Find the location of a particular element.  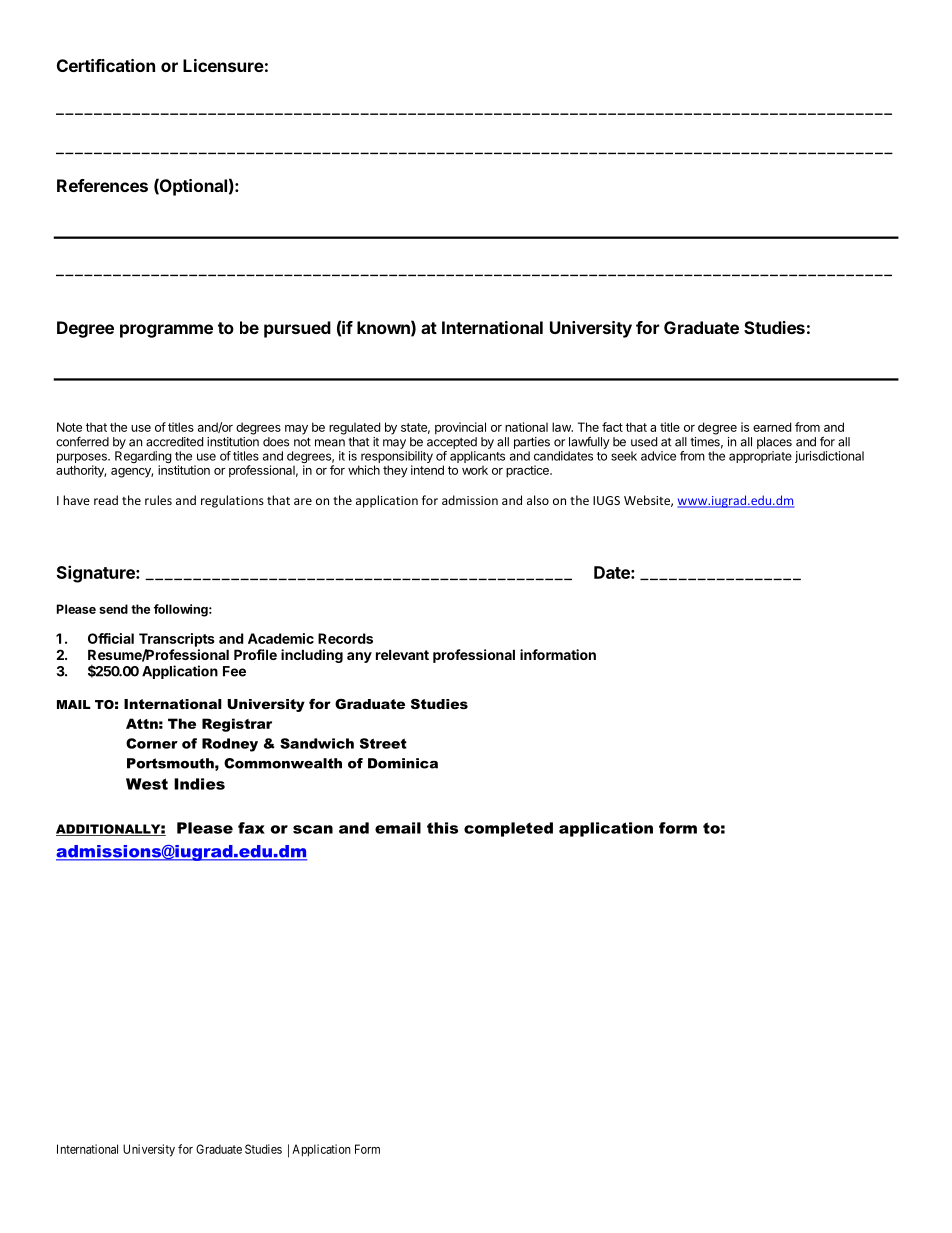

Licensure is located at coordinates (223, 65).
